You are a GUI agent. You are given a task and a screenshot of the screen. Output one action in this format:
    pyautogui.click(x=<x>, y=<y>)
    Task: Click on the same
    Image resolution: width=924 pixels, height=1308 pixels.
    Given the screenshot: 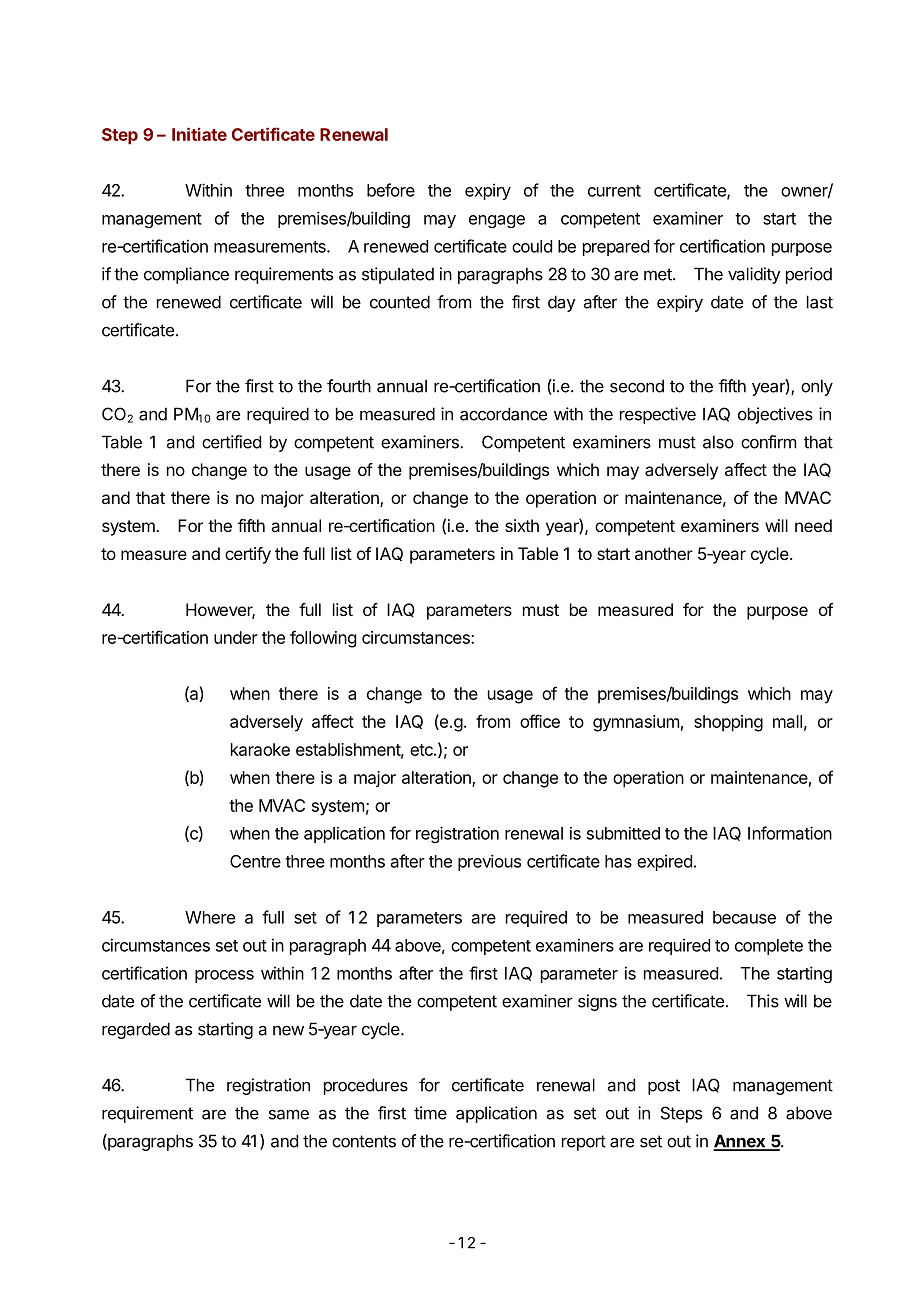 What is the action you would take?
    pyautogui.click(x=289, y=1114)
